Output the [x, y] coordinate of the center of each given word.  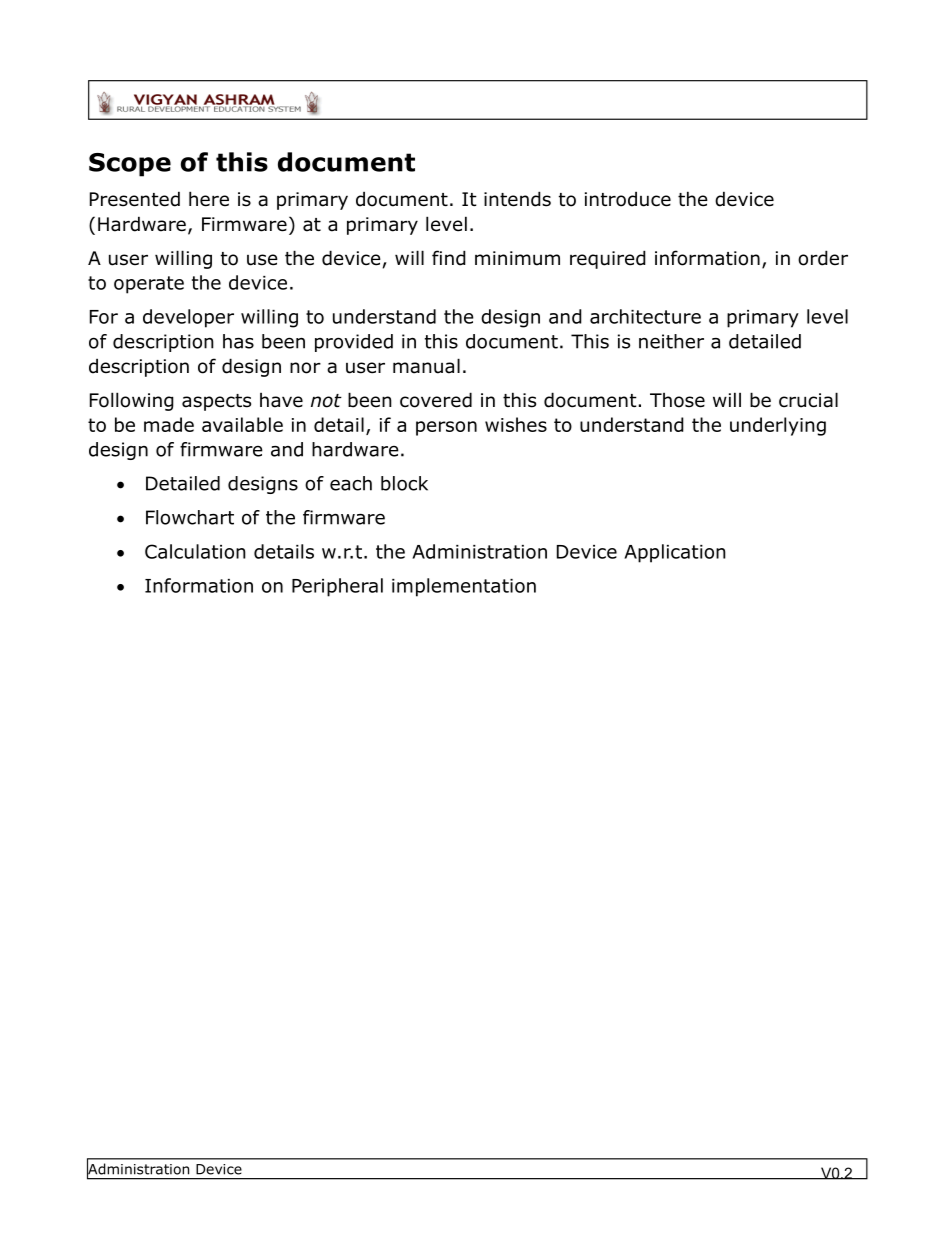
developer [188, 318]
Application [675, 553]
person [446, 428]
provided [354, 343]
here [209, 199]
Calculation [195, 551]
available [242, 424]
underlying [778, 426]
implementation [464, 587]
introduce [628, 199]
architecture [645, 316]
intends [517, 199]
